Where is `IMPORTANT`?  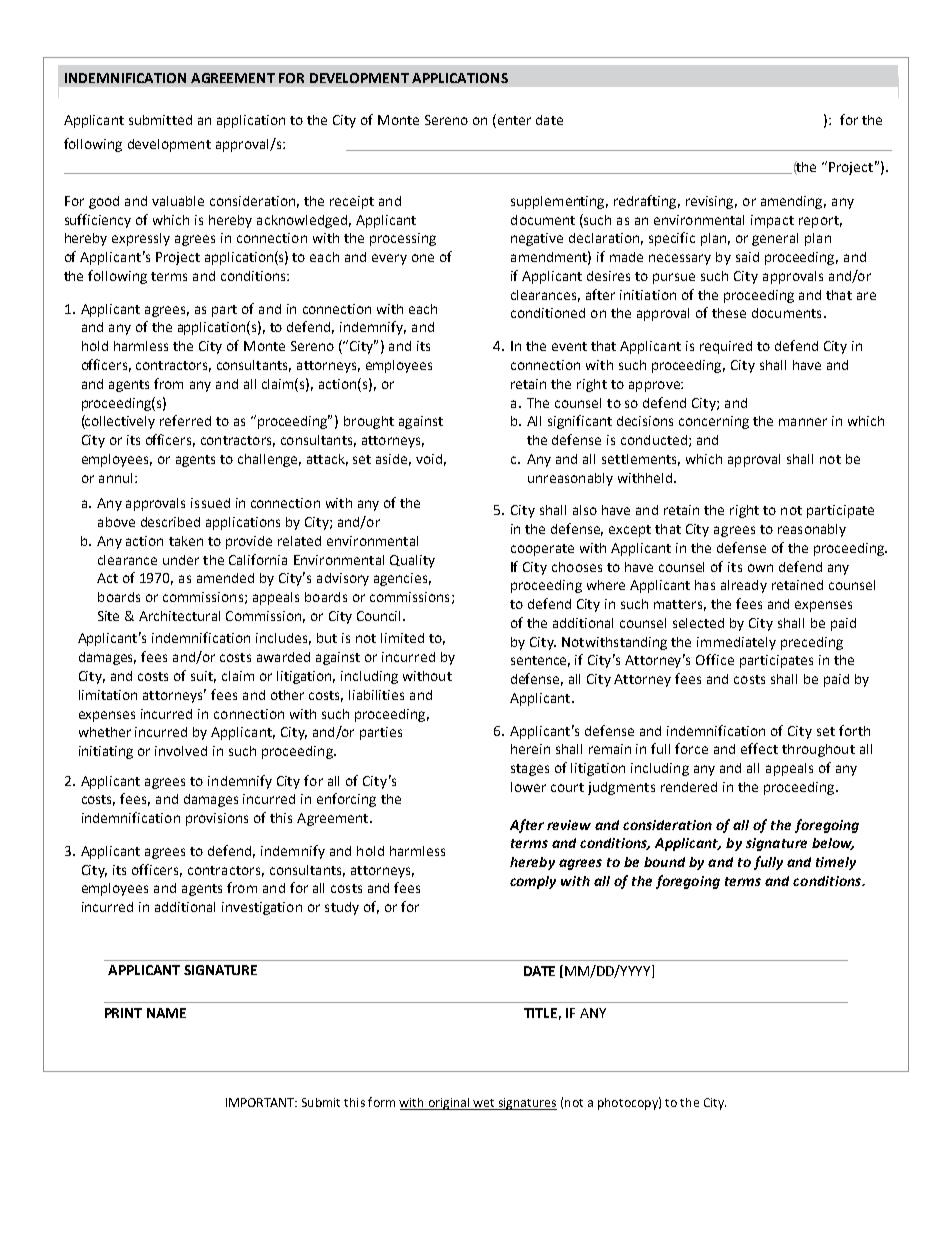 IMPORTANT is located at coordinates (261, 1102).
